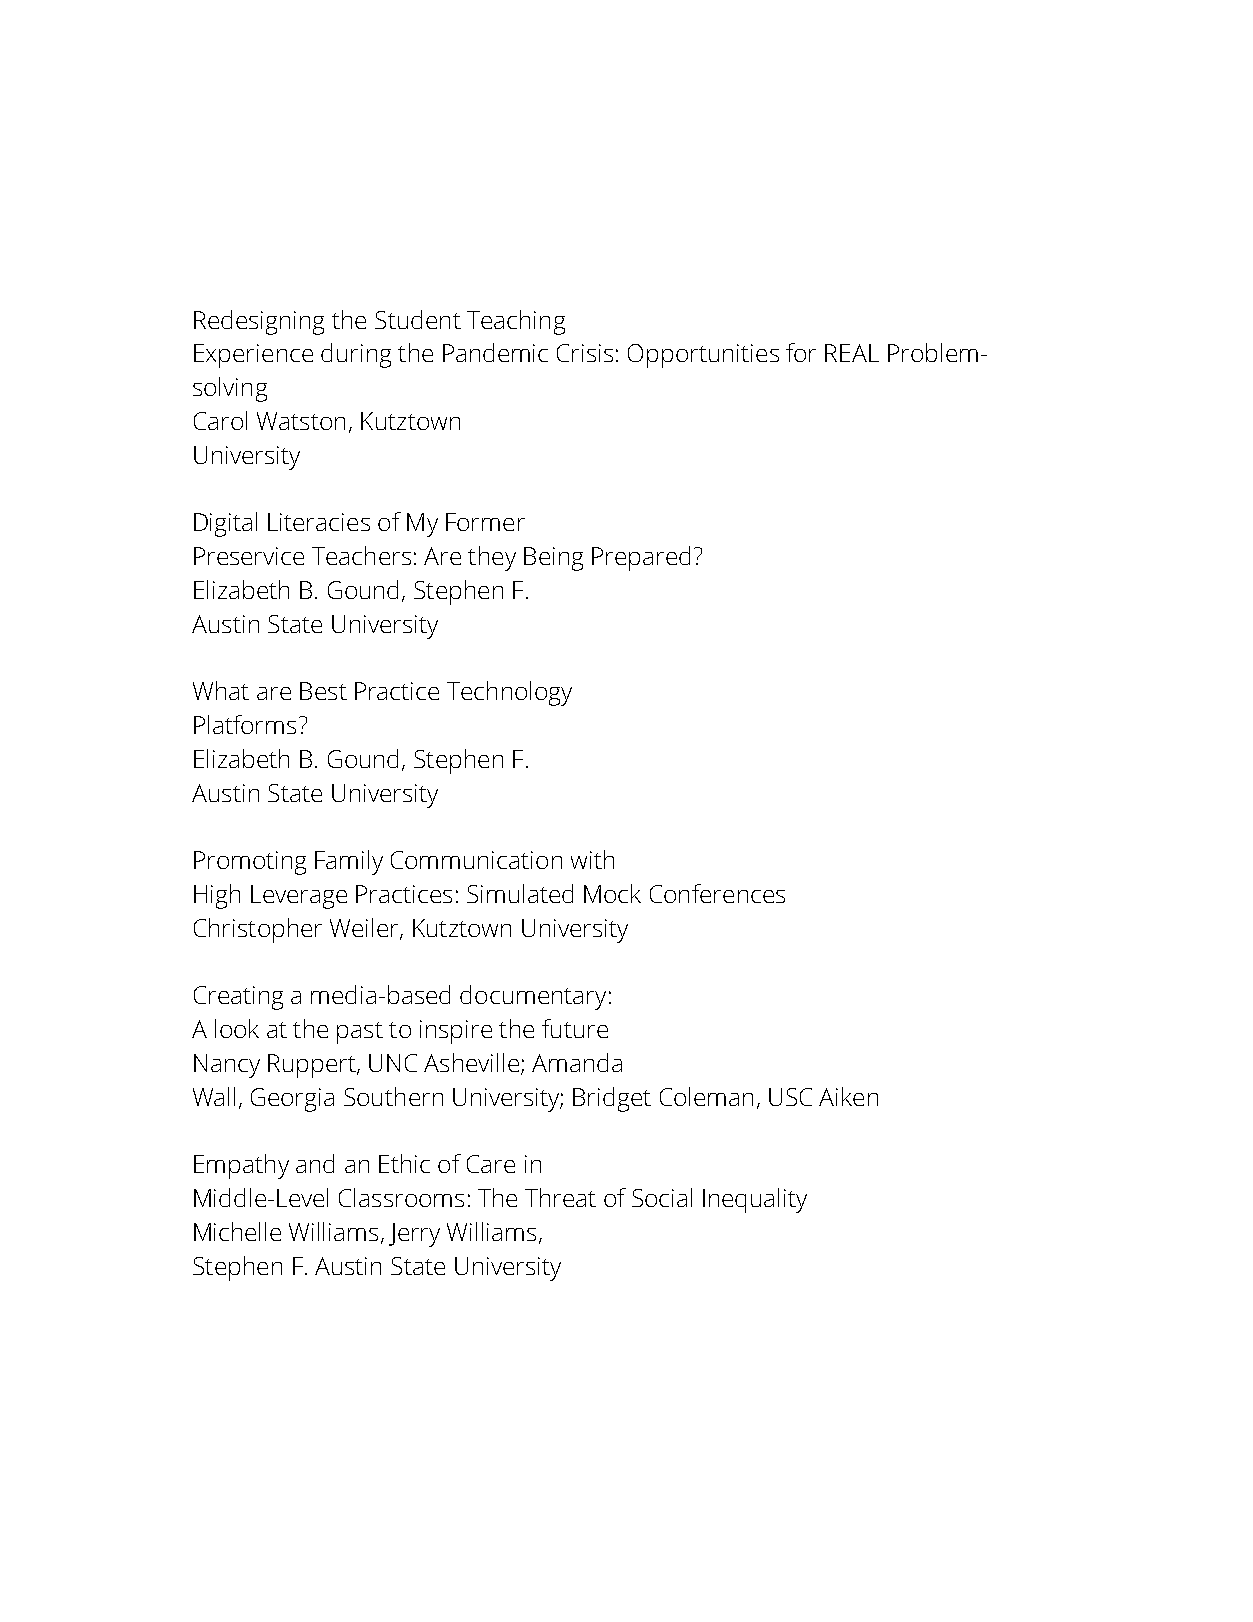 This page has width=1253, height=1622. Describe the element at coordinates (323, 691) in the page. I see `Best` at that location.
